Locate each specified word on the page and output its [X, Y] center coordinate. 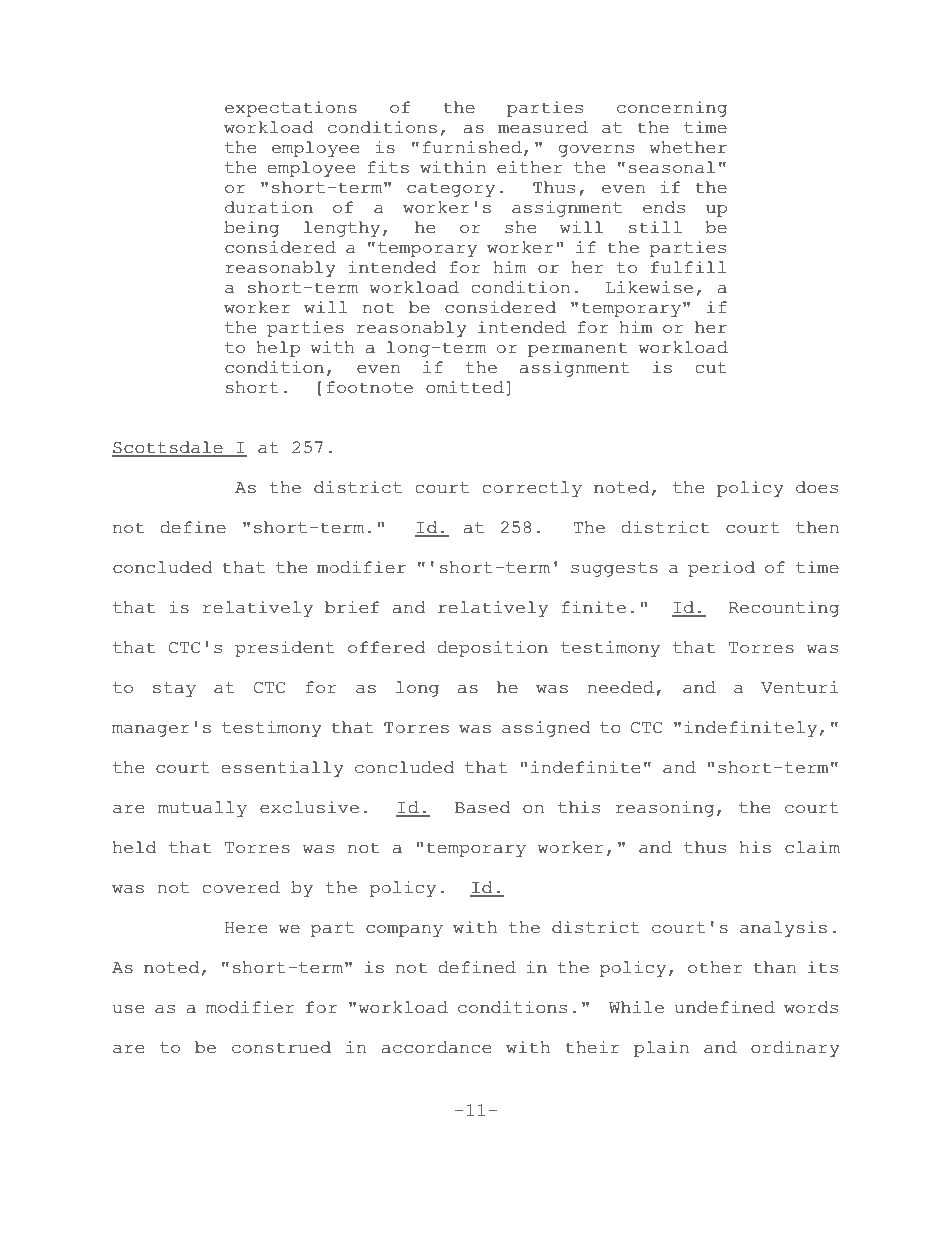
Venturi [799, 687]
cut [711, 368]
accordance [436, 1047]
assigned [546, 729]
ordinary [795, 1049]
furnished [472, 147]
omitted [465, 387]
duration [269, 207]
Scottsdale [168, 448]
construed [281, 1047]
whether [688, 147]
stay [174, 689]
